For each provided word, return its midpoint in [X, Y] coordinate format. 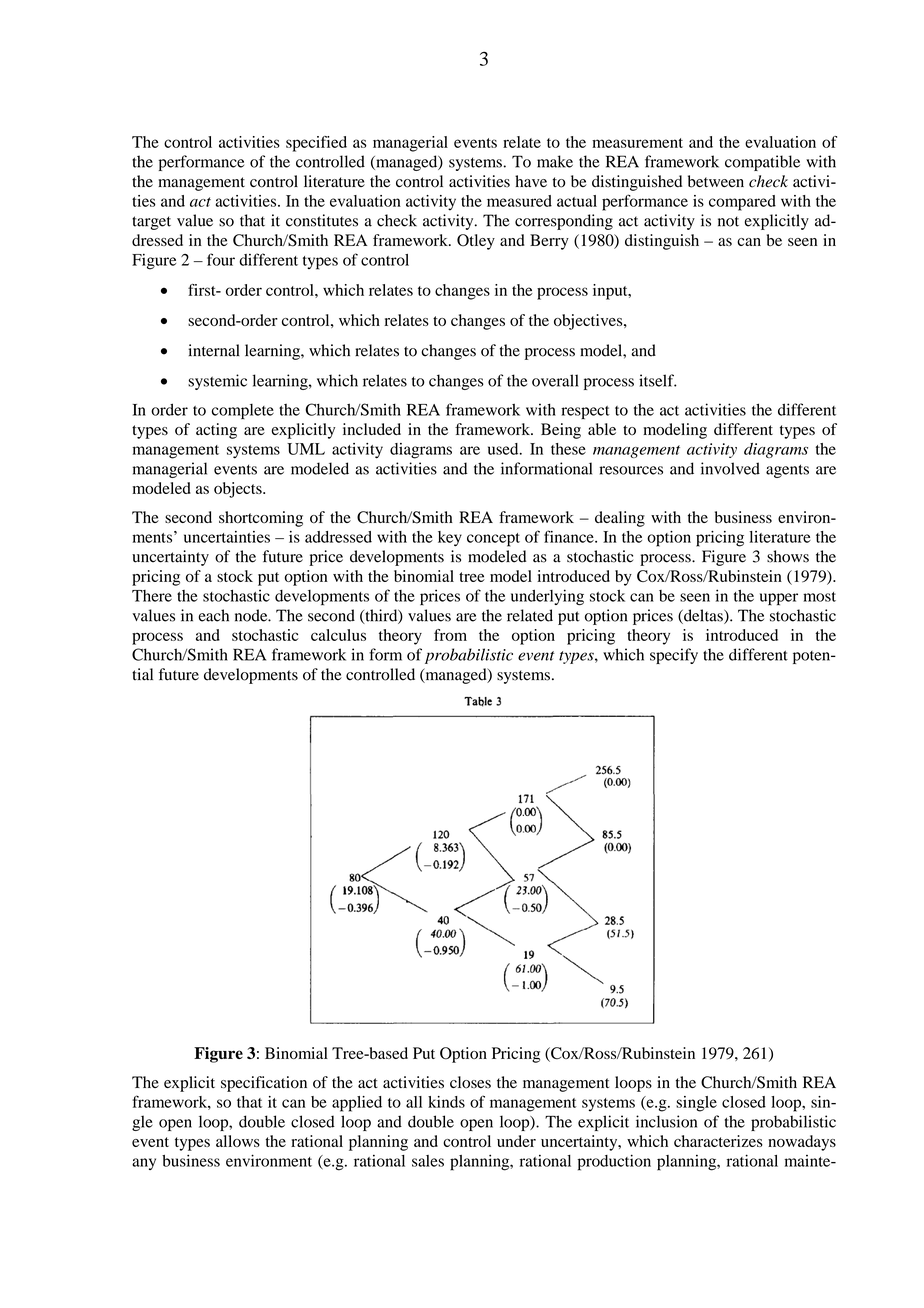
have [531, 181]
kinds [446, 1102]
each [214, 615]
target [151, 223]
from [450, 635]
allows [238, 1141]
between [716, 181]
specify [674, 656]
